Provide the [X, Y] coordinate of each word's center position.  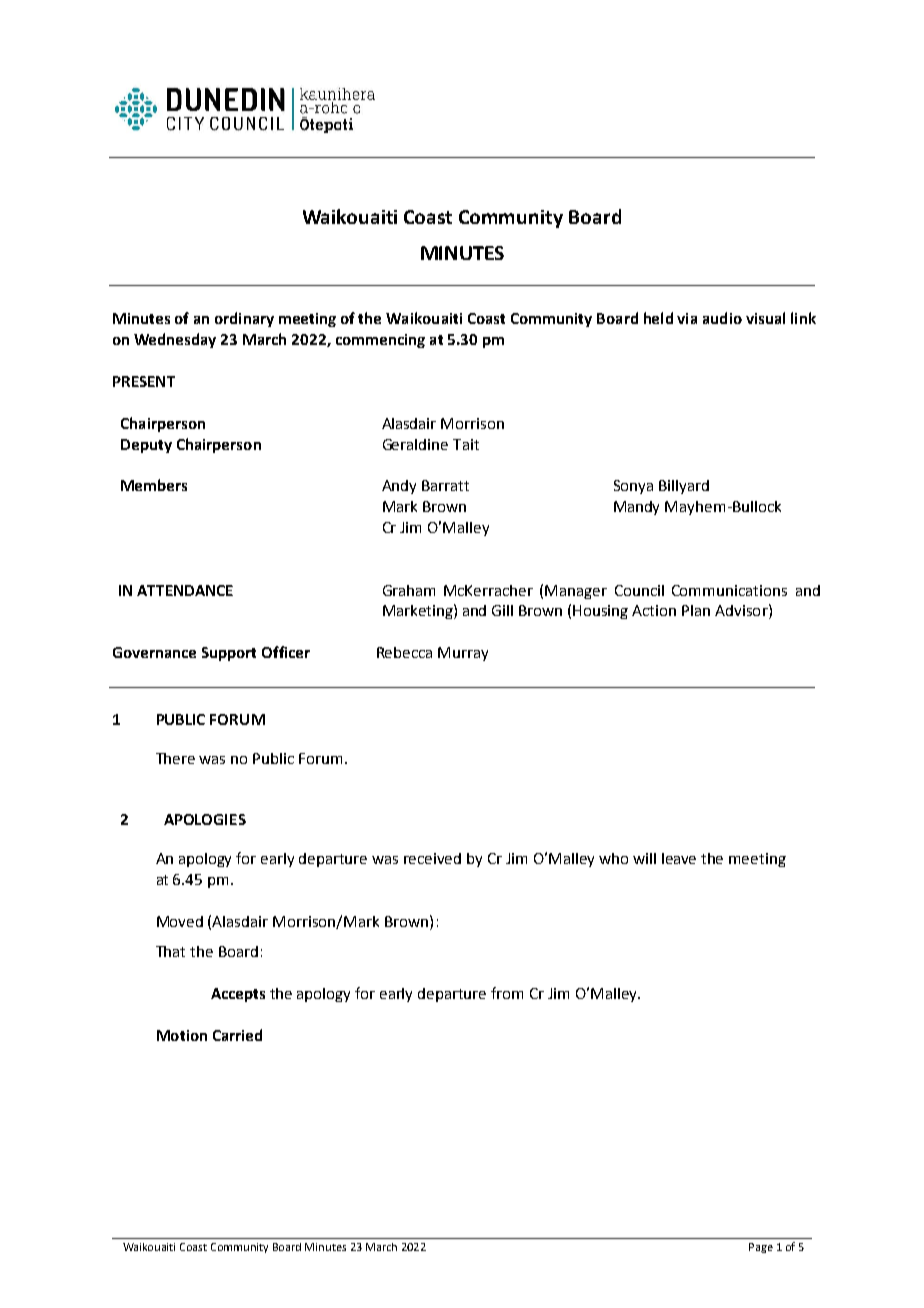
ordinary [244, 319]
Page [761, 1248]
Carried [237, 1035]
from [507, 993]
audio [722, 318]
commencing [380, 341]
